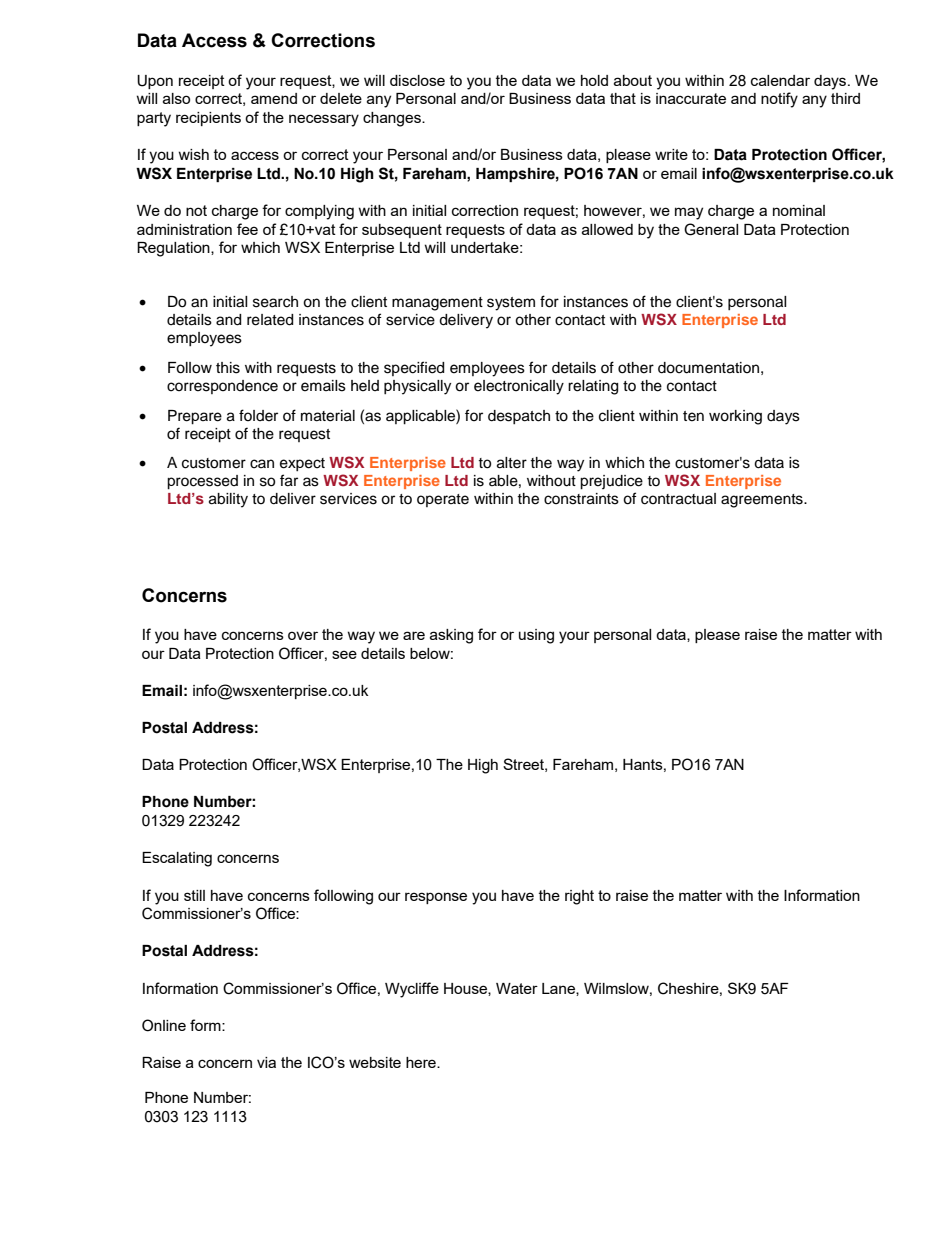 This page has width=952, height=1233. What do you see at coordinates (417, 80) in the page?
I see `disclose` at bounding box center [417, 80].
